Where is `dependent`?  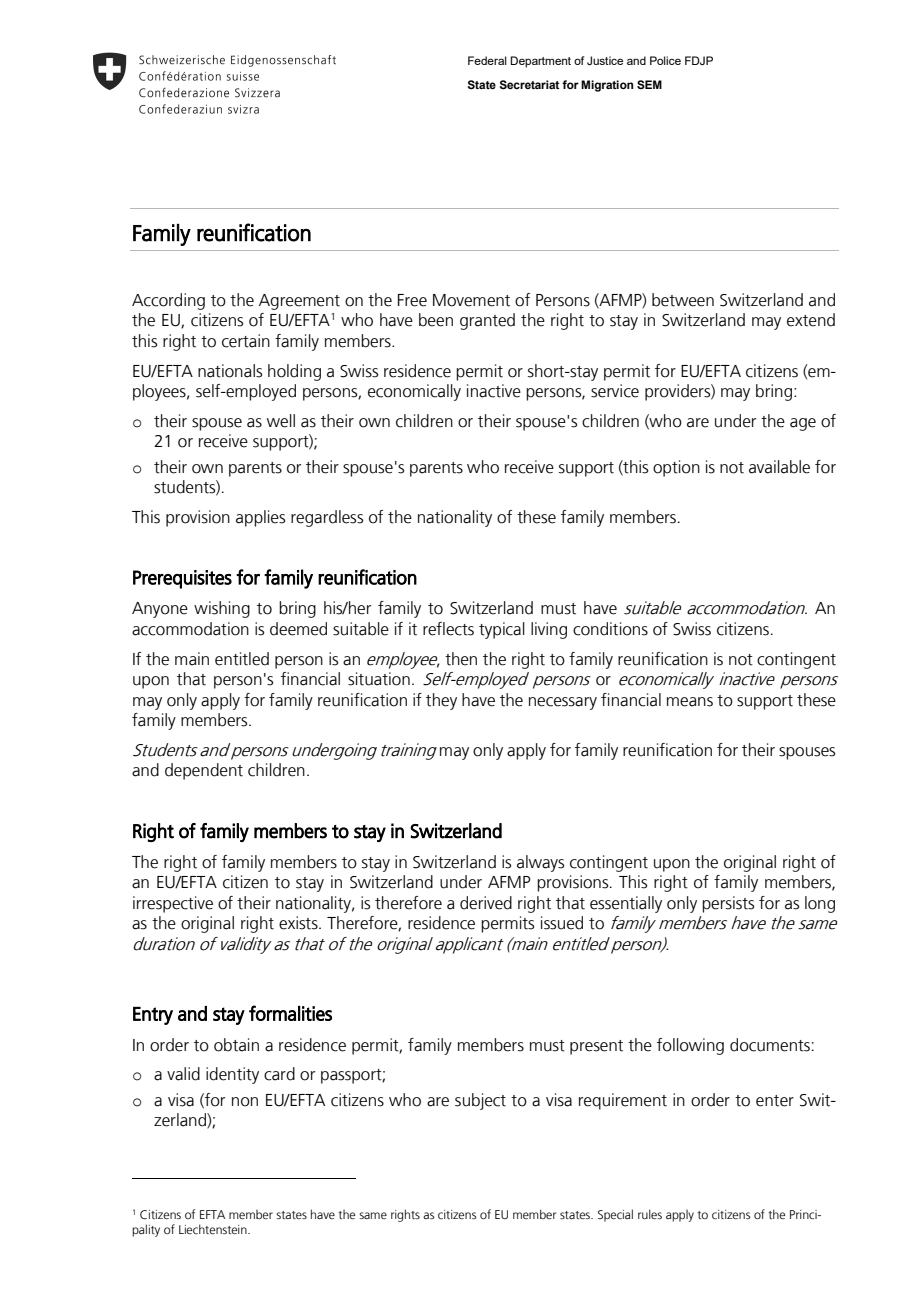
dependent is located at coordinates (204, 771).
